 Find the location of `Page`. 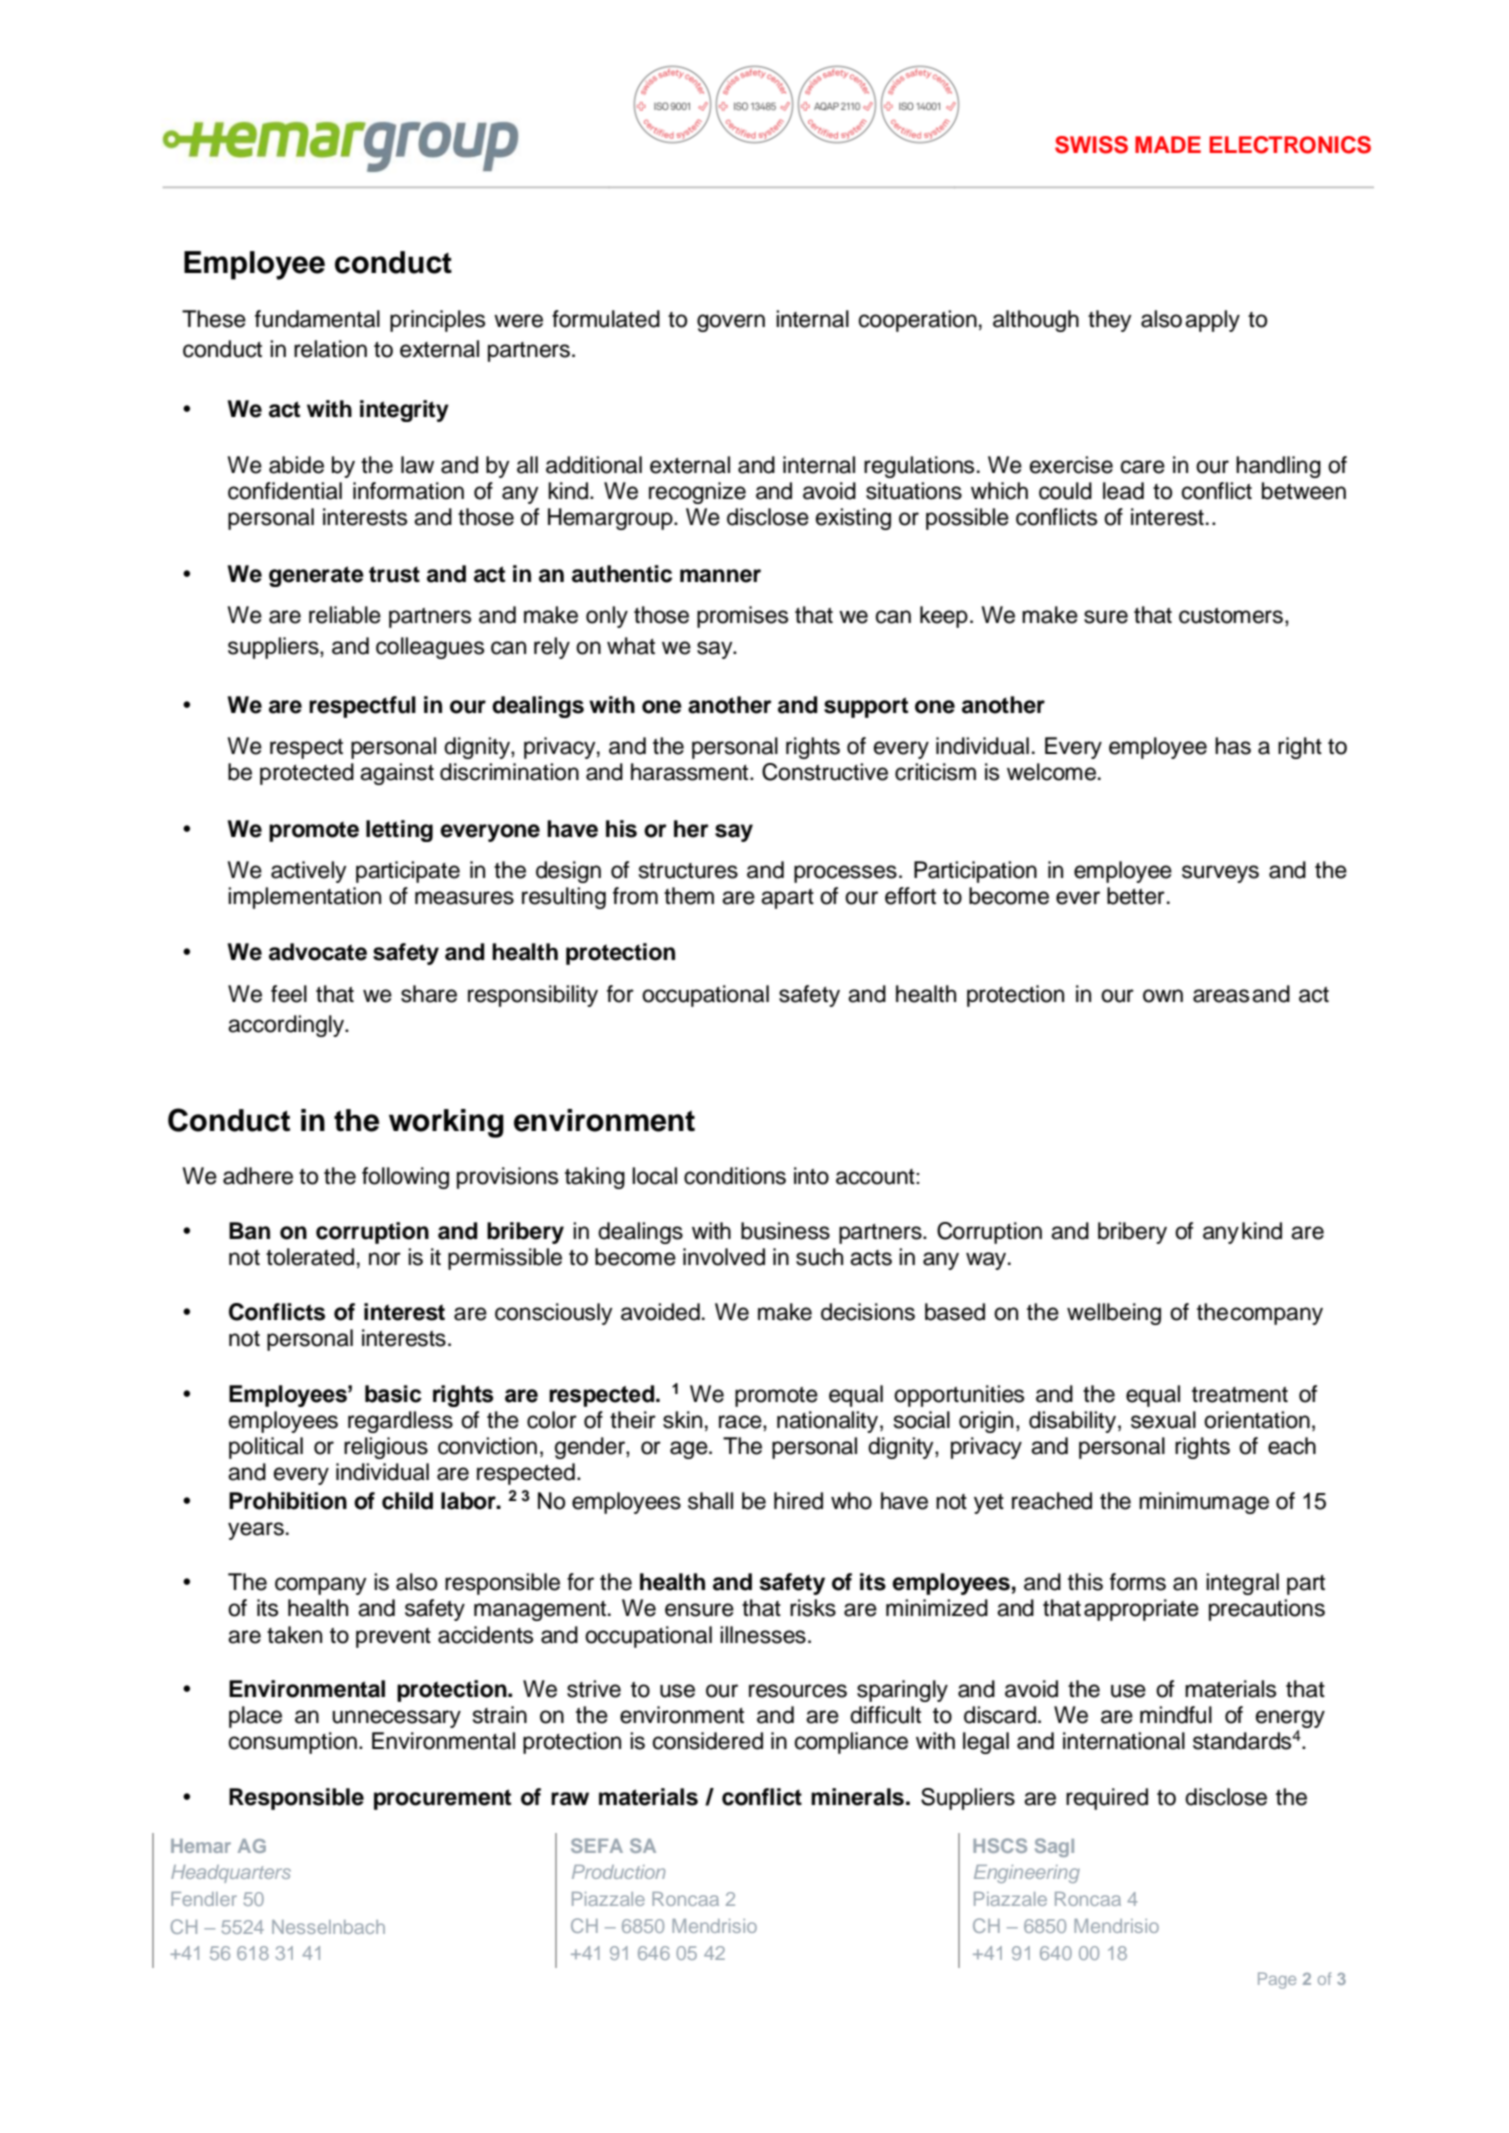

Page is located at coordinates (1277, 1980).
